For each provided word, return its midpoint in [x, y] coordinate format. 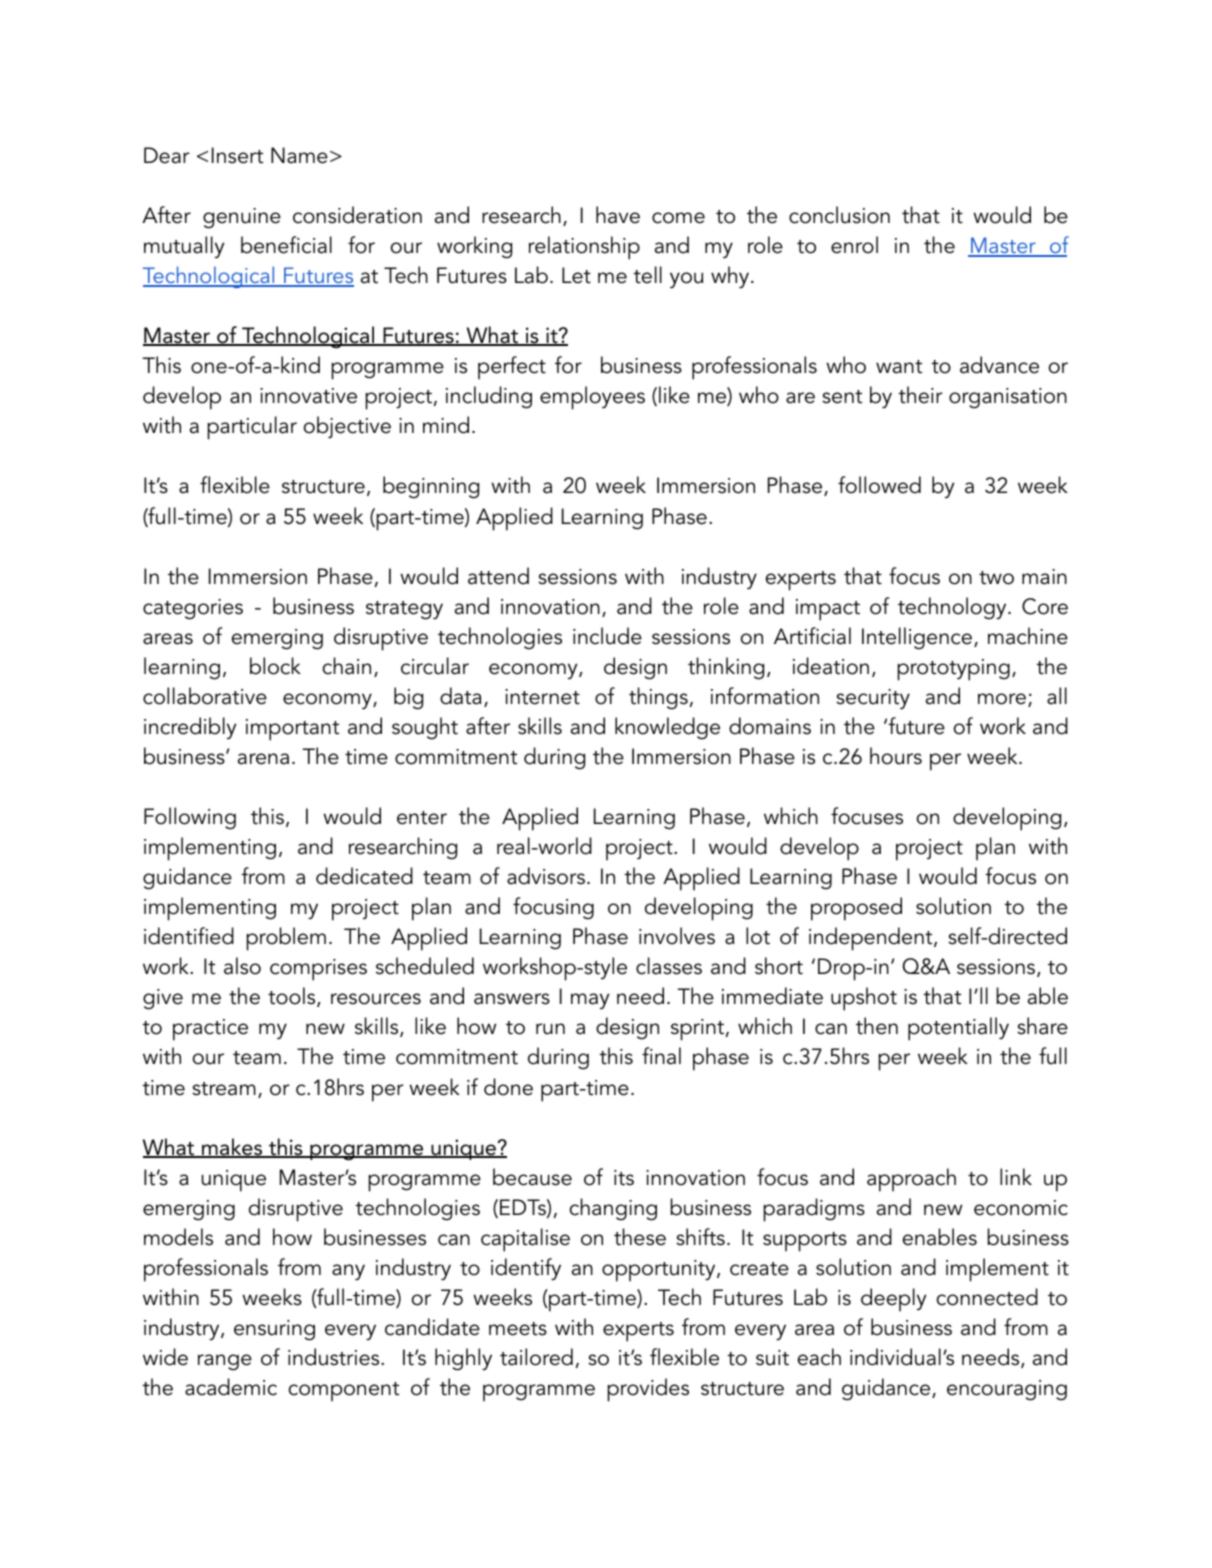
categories [193, 609]
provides [648, 1390]
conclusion [839, 215]
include [607, 636]
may [590, 1001]
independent [872, 939]
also [242, 966]
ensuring [274, 1330]
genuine [242, 218]
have [618, 215]
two [996, 578]
